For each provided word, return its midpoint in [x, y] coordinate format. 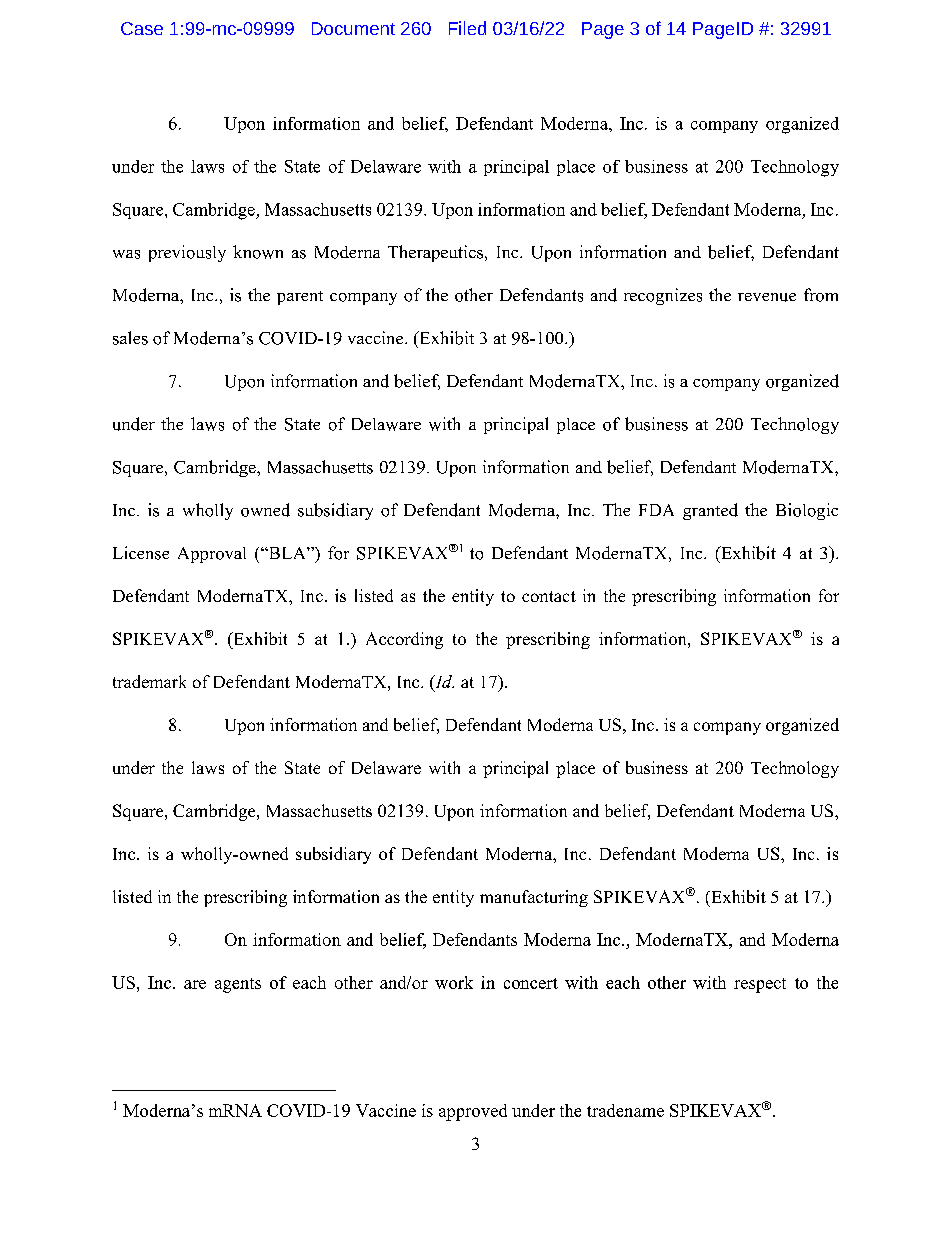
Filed [467, 28]
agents [238, 985]
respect [760, 985]
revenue [767, 297]
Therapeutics [437, 253]
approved [473, 1112]
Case [142, 28]
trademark [149, 681]
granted [710, 511]
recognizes [663, 296]
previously [187, 253]
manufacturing [534, 898]
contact [549, 596]
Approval [212, 555]
